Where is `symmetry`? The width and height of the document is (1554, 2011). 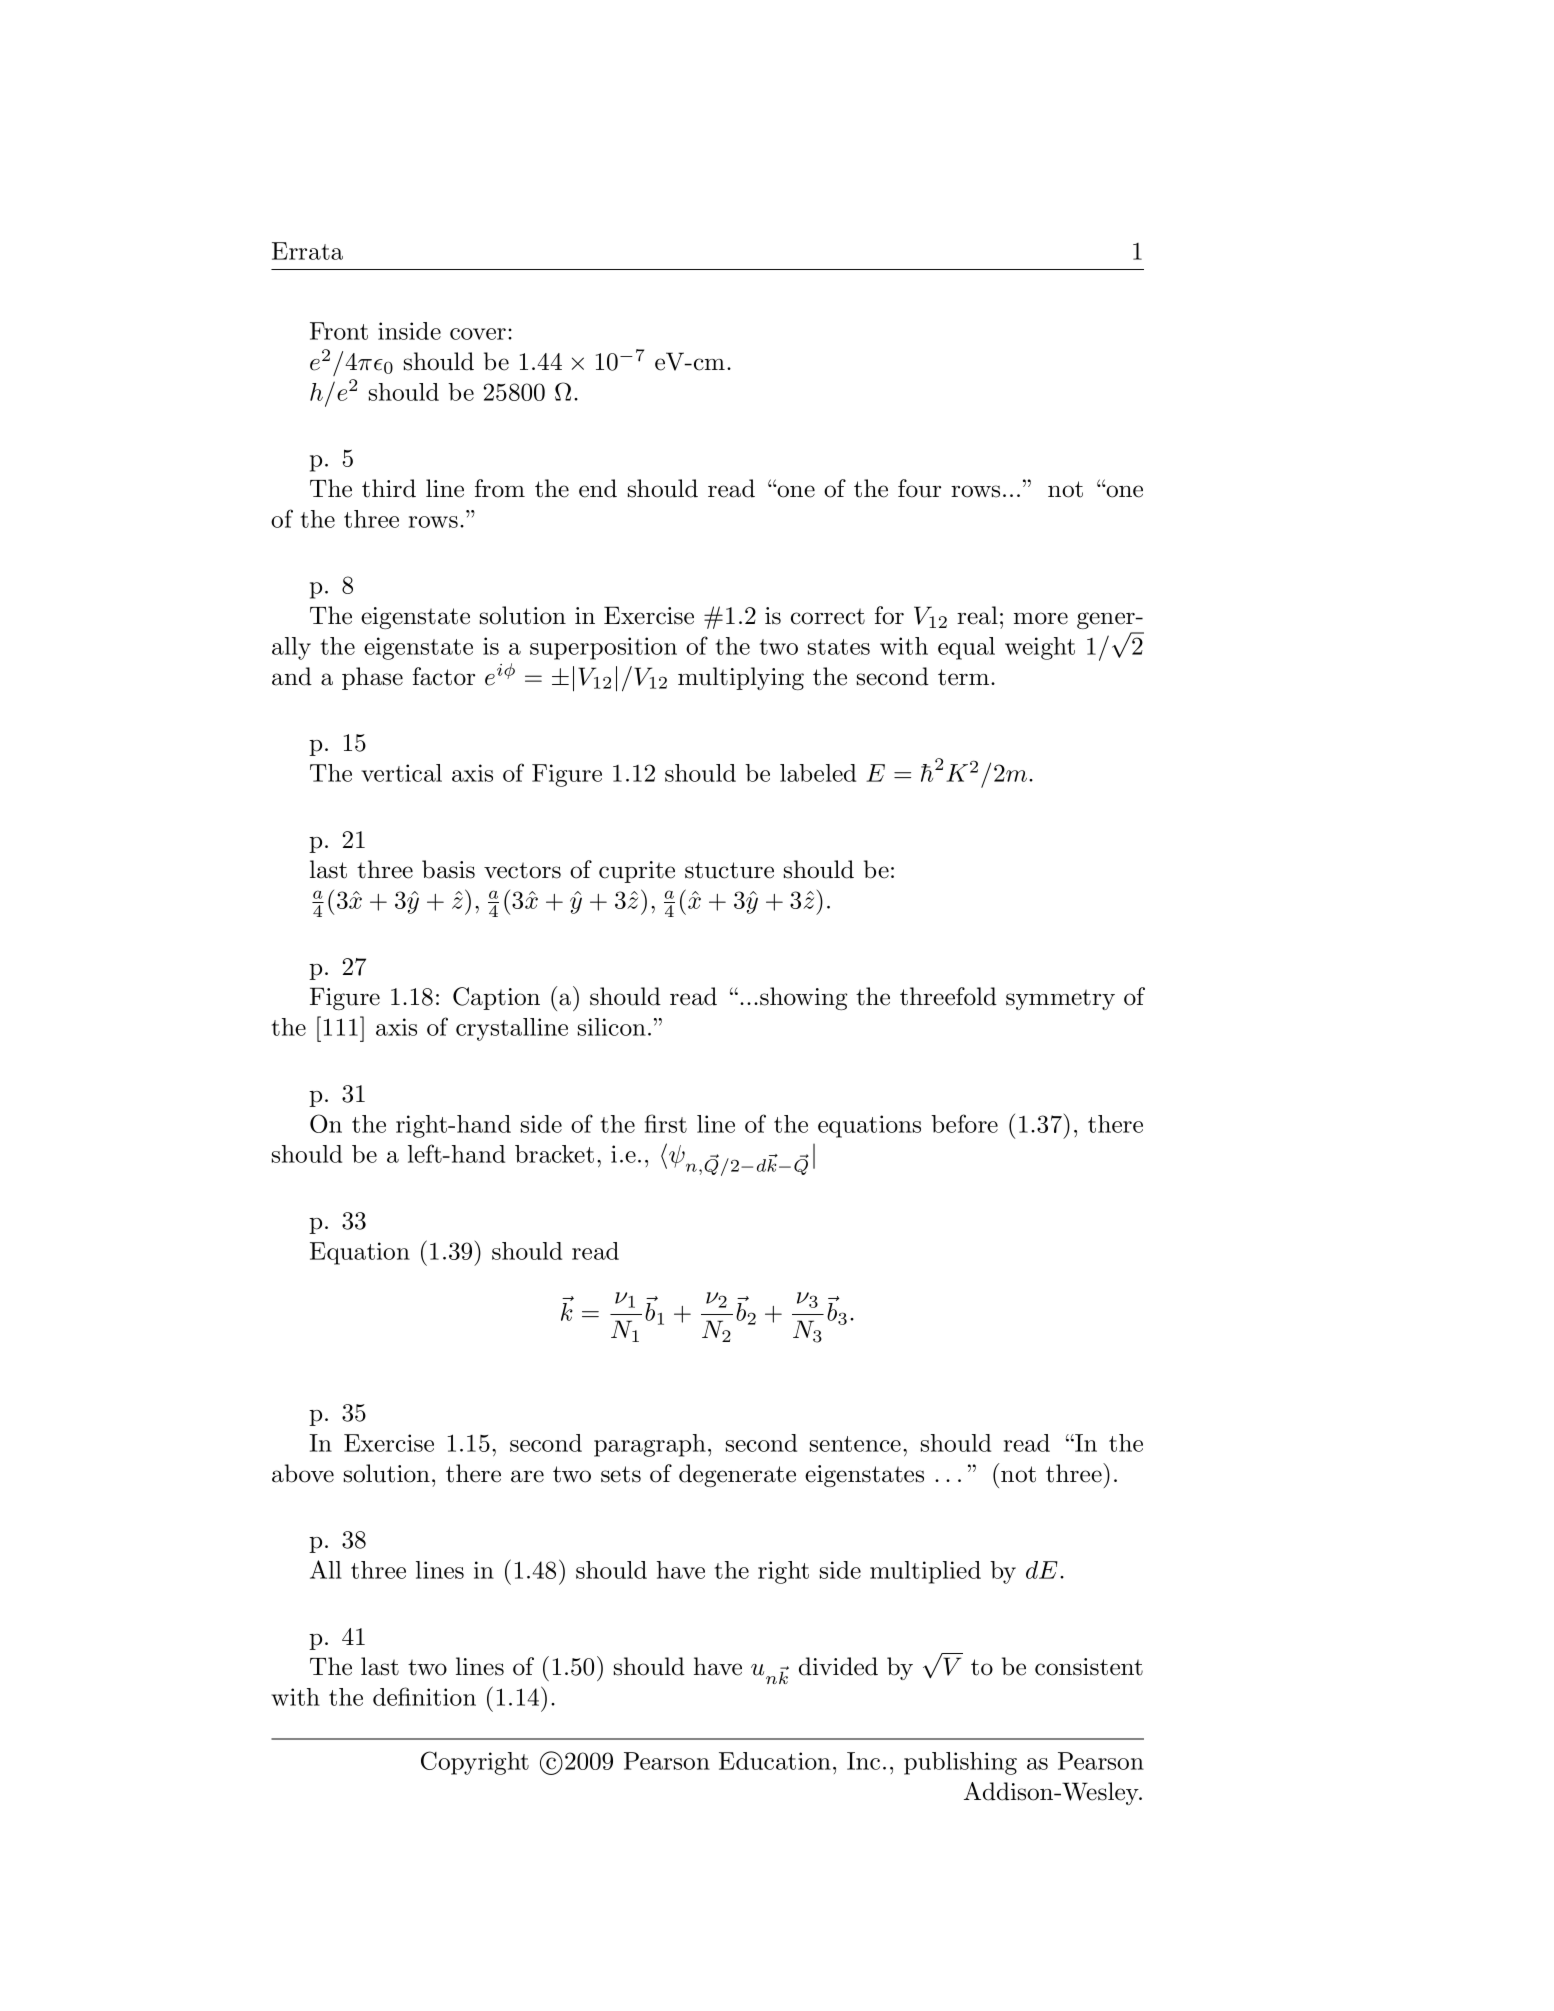 symmetry is located at coordinates (1060, 999).
